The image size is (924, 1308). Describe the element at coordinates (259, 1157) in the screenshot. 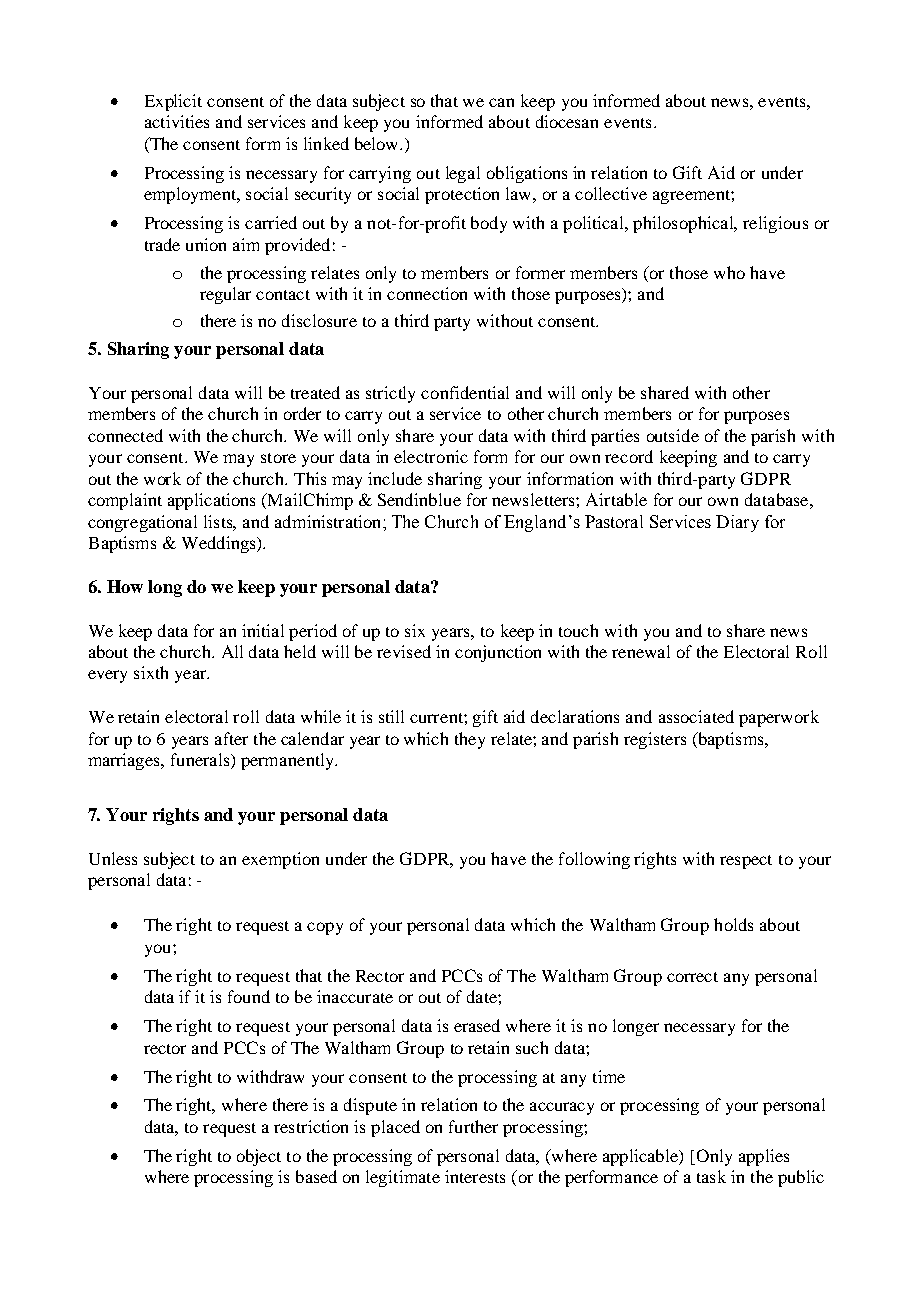

I see `object` at that location.
